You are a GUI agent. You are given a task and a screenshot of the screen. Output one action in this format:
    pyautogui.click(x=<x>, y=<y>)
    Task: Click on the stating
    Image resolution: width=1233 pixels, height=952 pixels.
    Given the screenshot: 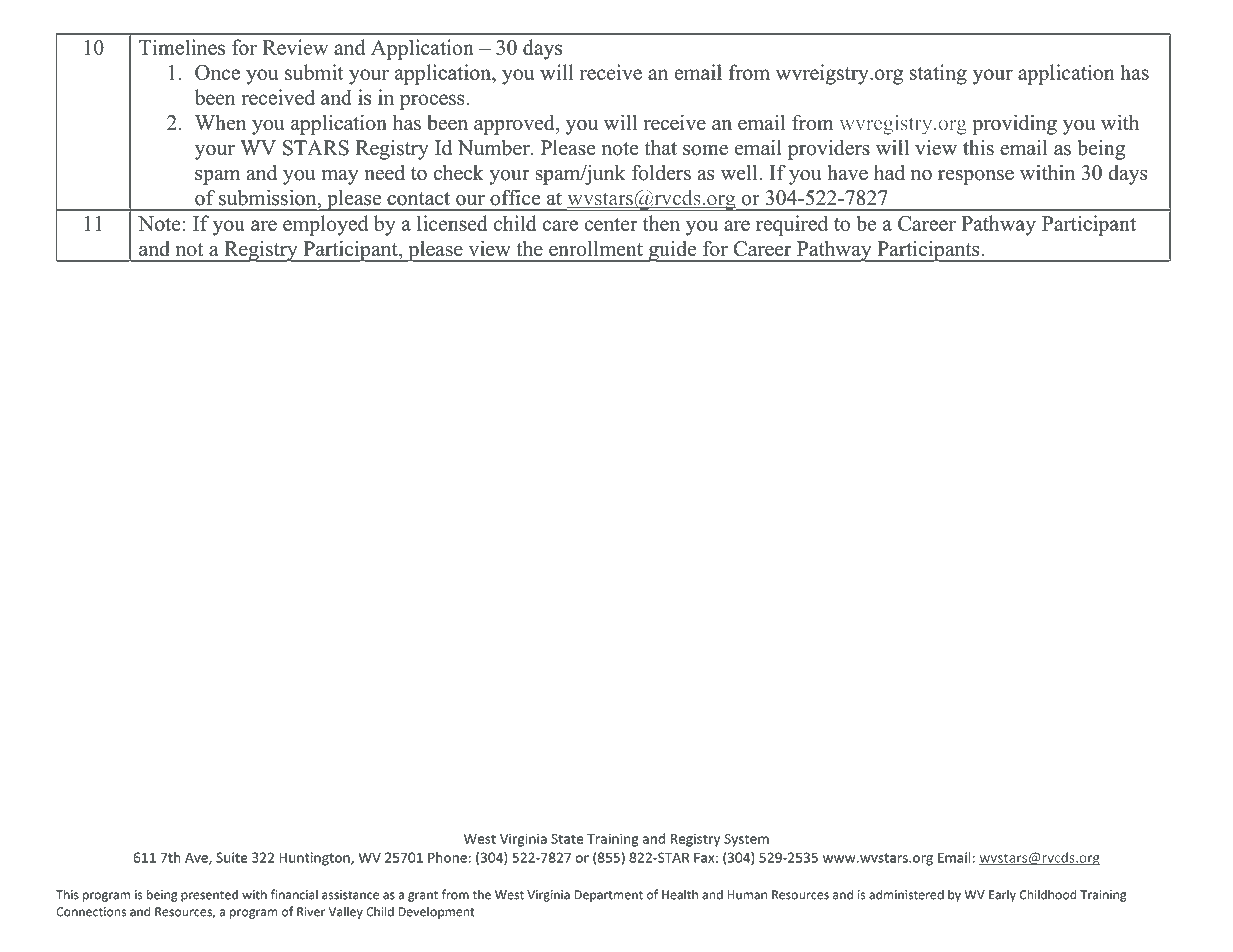 What is the action you would take?
    pyautogui.click(x=938, y=74)
